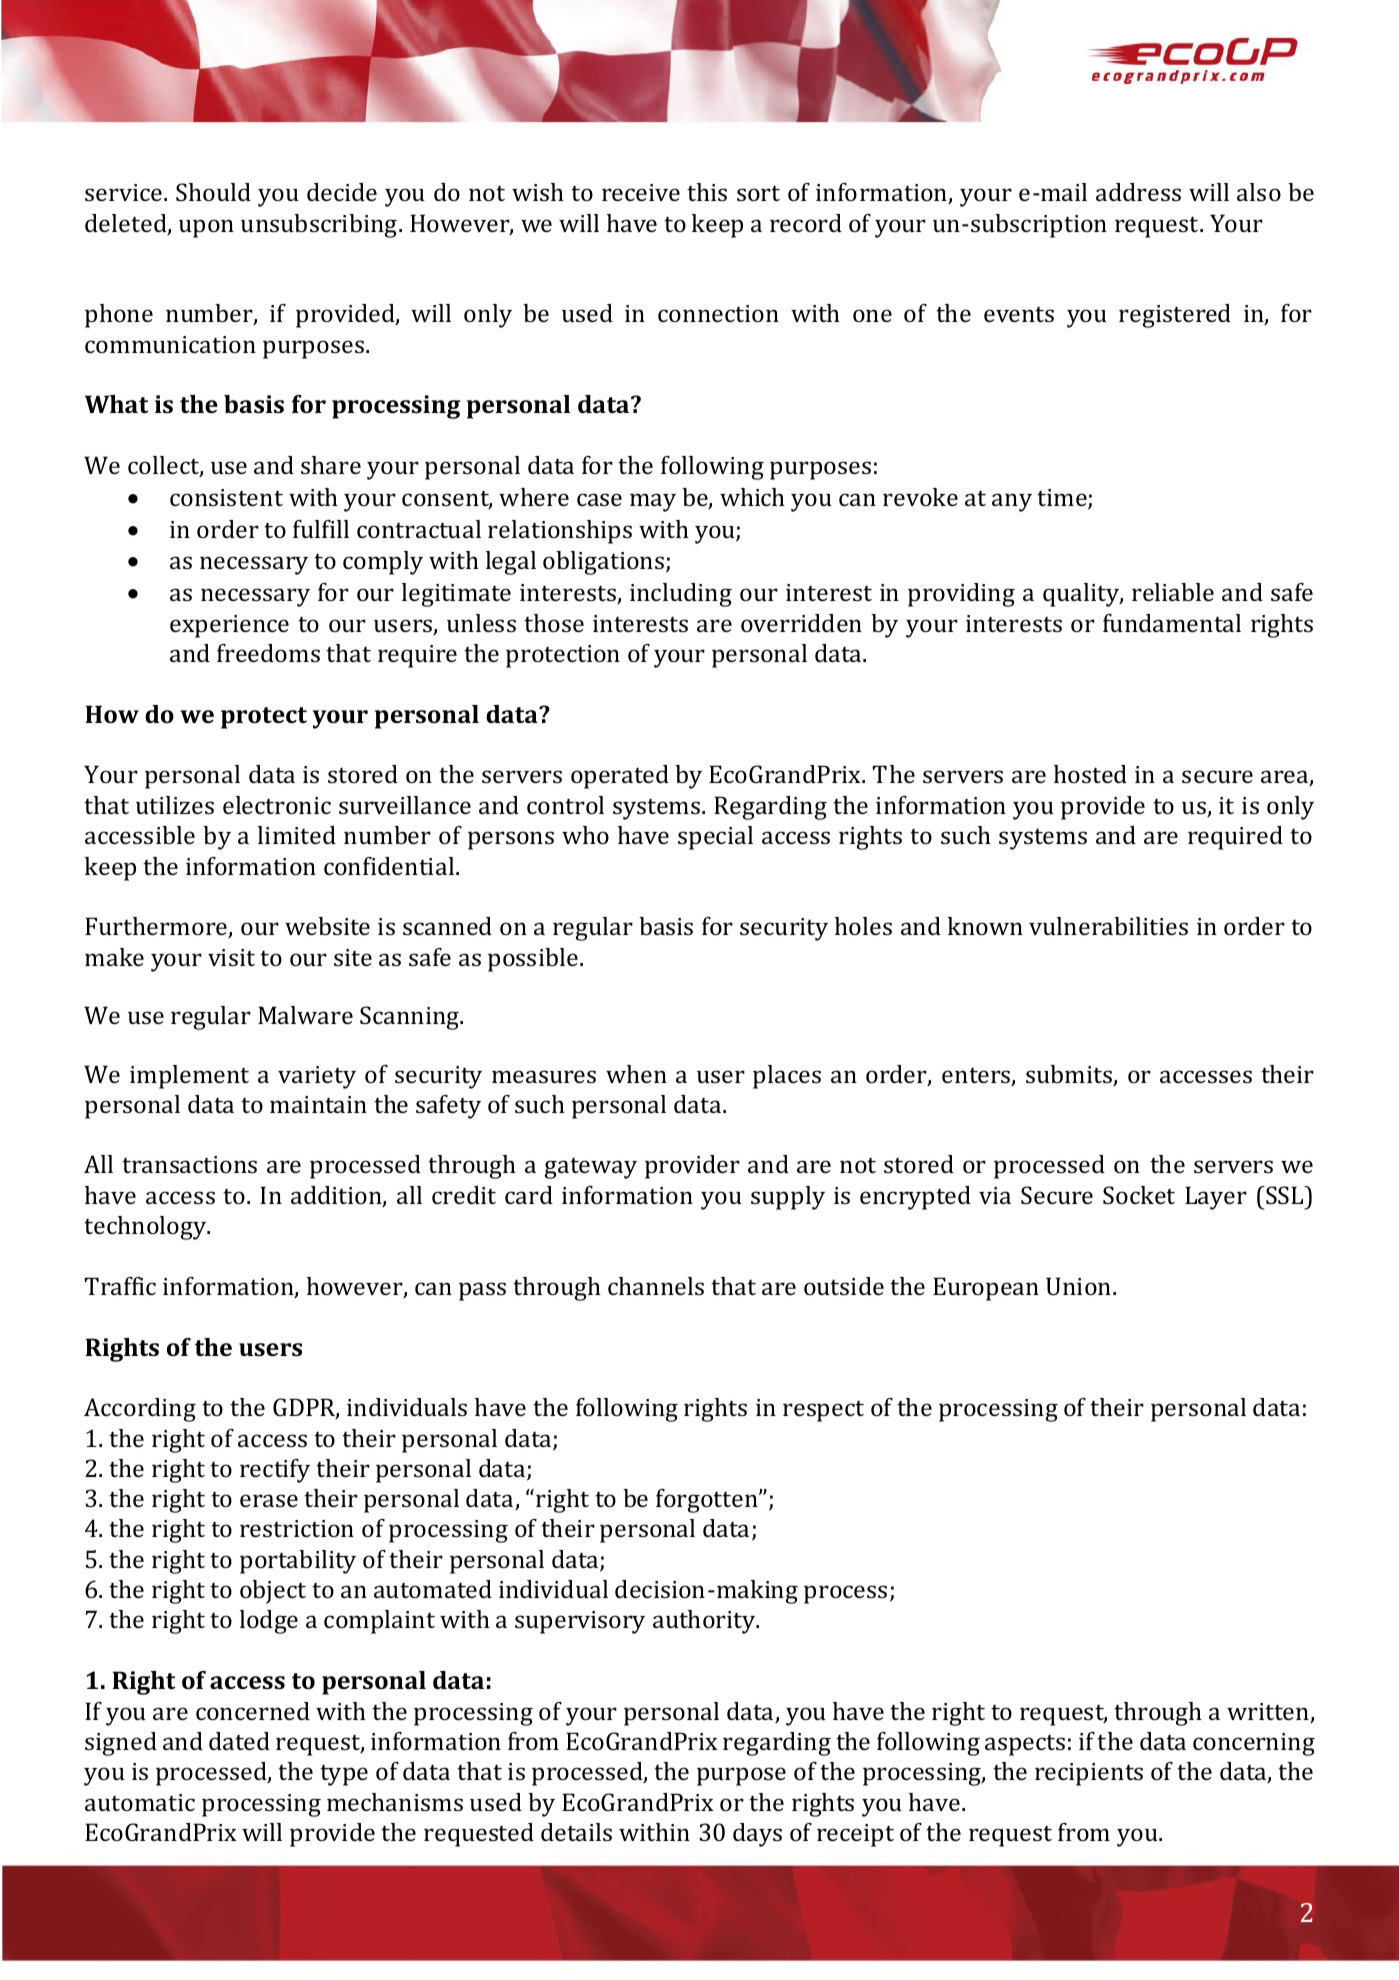  What do you see at coordinates (757, 1835) in the page?
I see `days` at bounding box center [757, 1835].
